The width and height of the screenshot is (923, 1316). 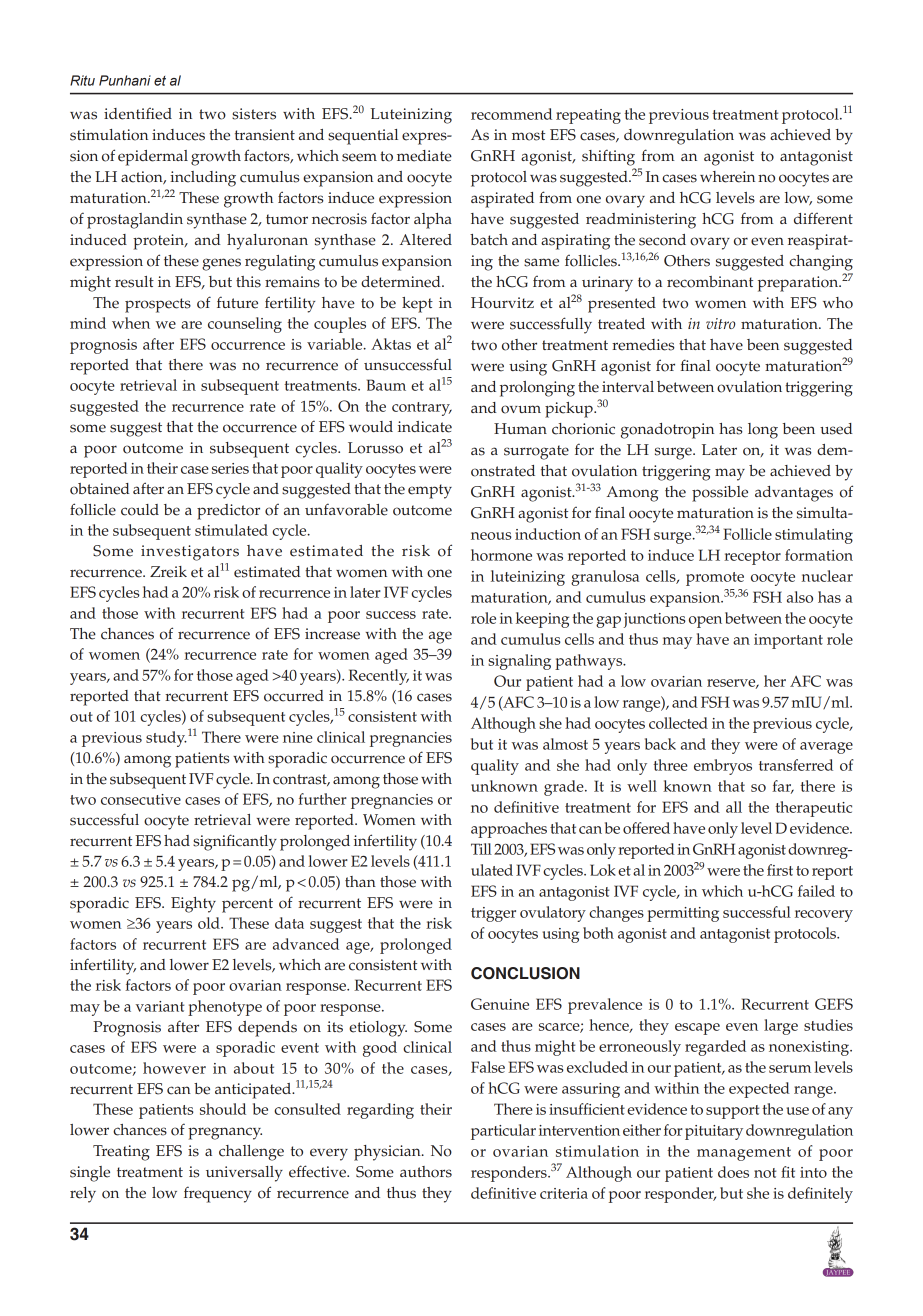 What do you see at coordinates (424, 156) in the screenshot?
I see `mediate` at bounding box center [424, 156].
